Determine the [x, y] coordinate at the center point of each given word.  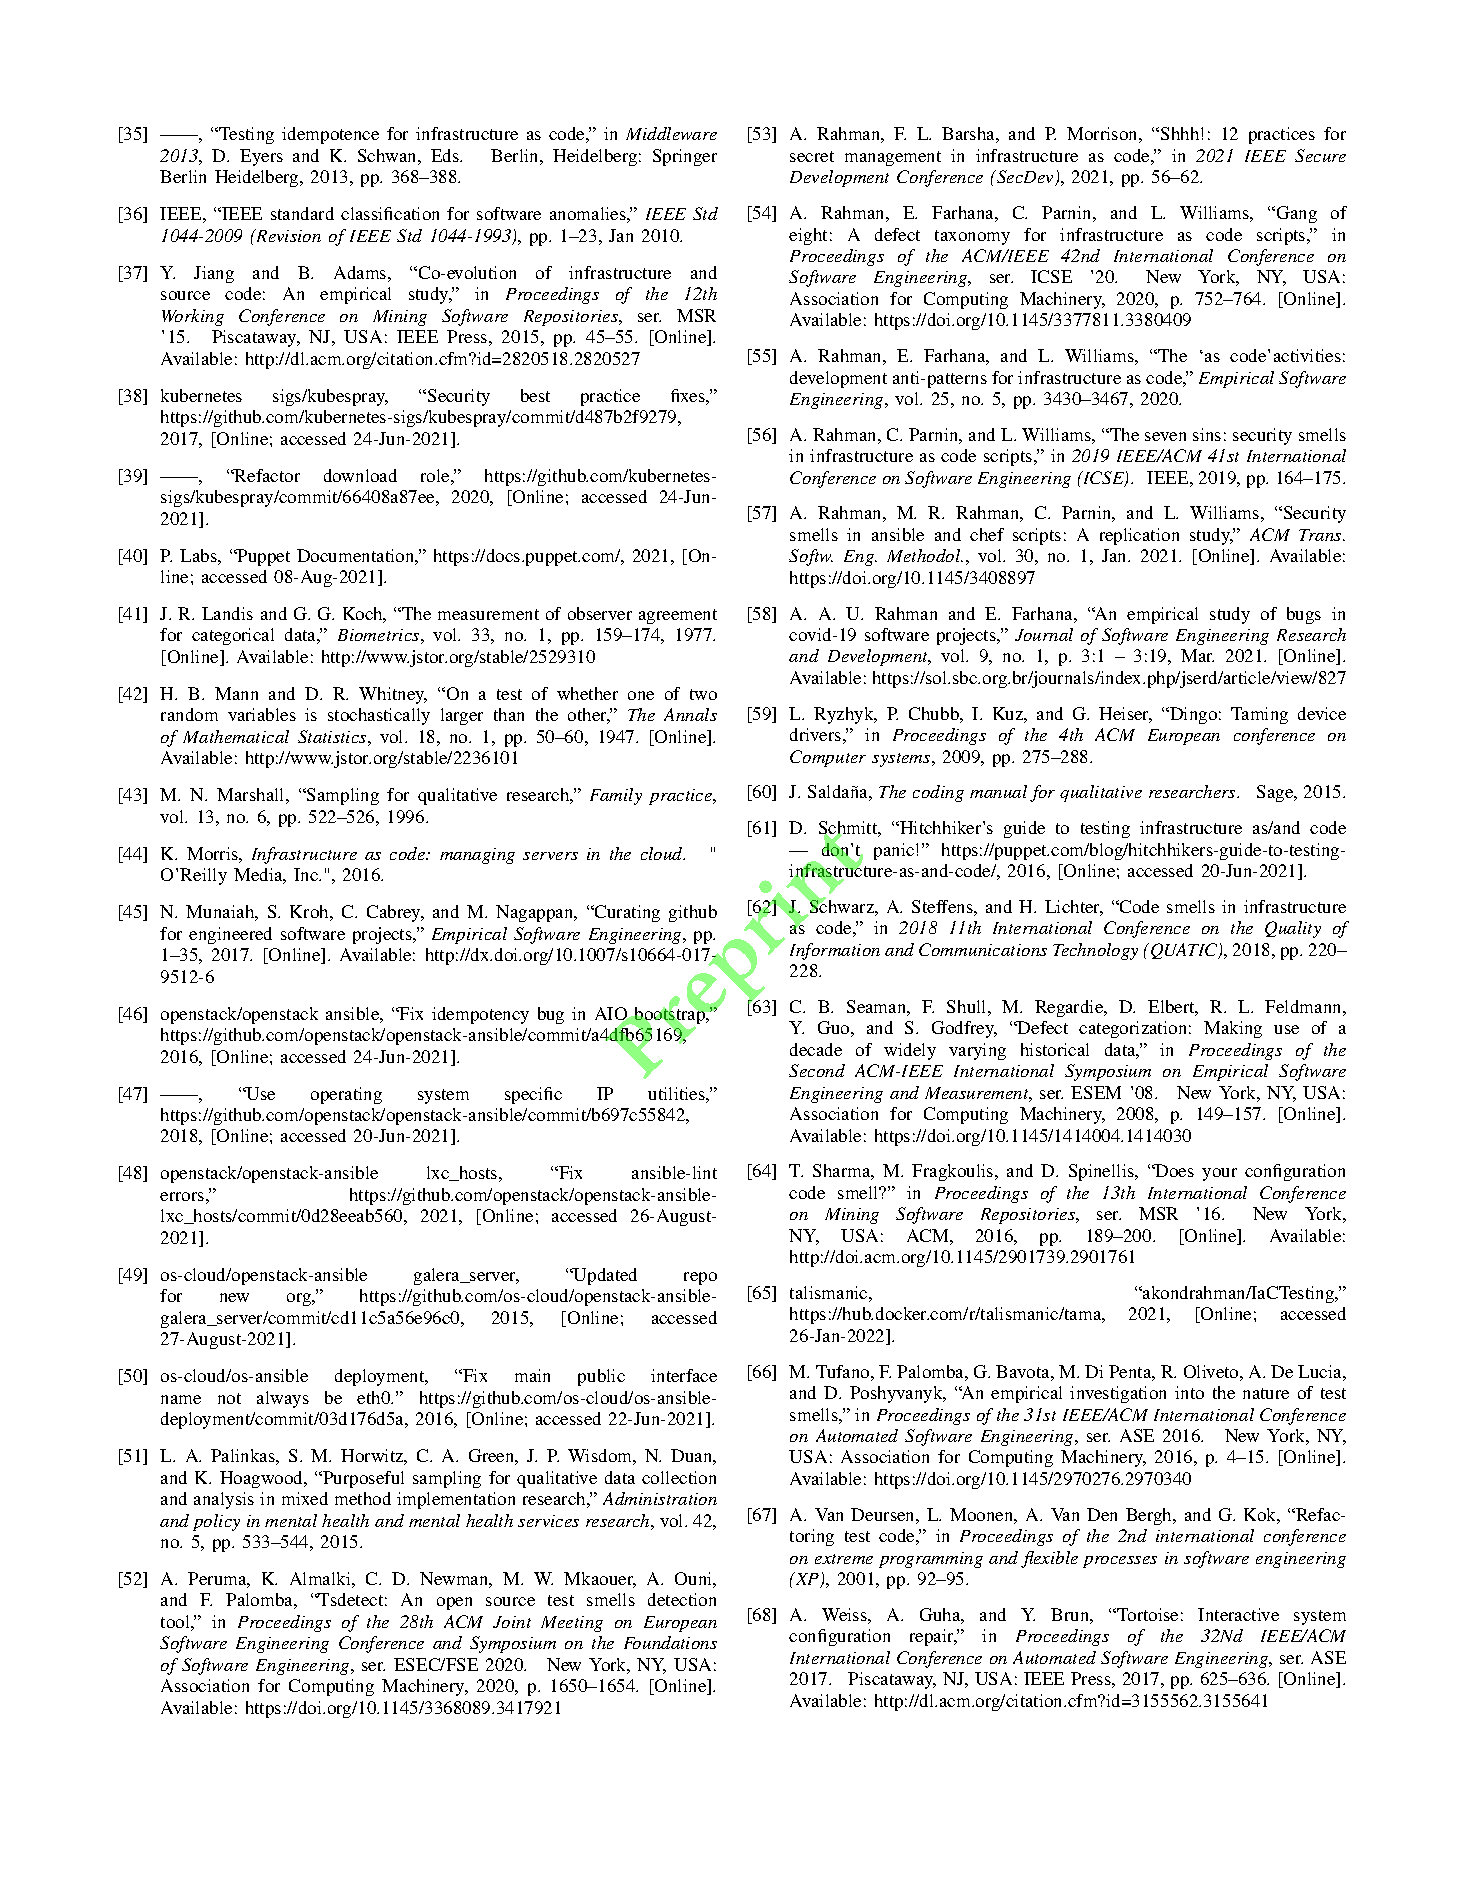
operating [346, 1095]
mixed [305, 1498]
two [703, 694]
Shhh [1181, 133]
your [1219, 1174]
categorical [233, 636]
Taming [1259, 715]
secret [812, 156]
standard [302, 213]
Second [817, 1070]
